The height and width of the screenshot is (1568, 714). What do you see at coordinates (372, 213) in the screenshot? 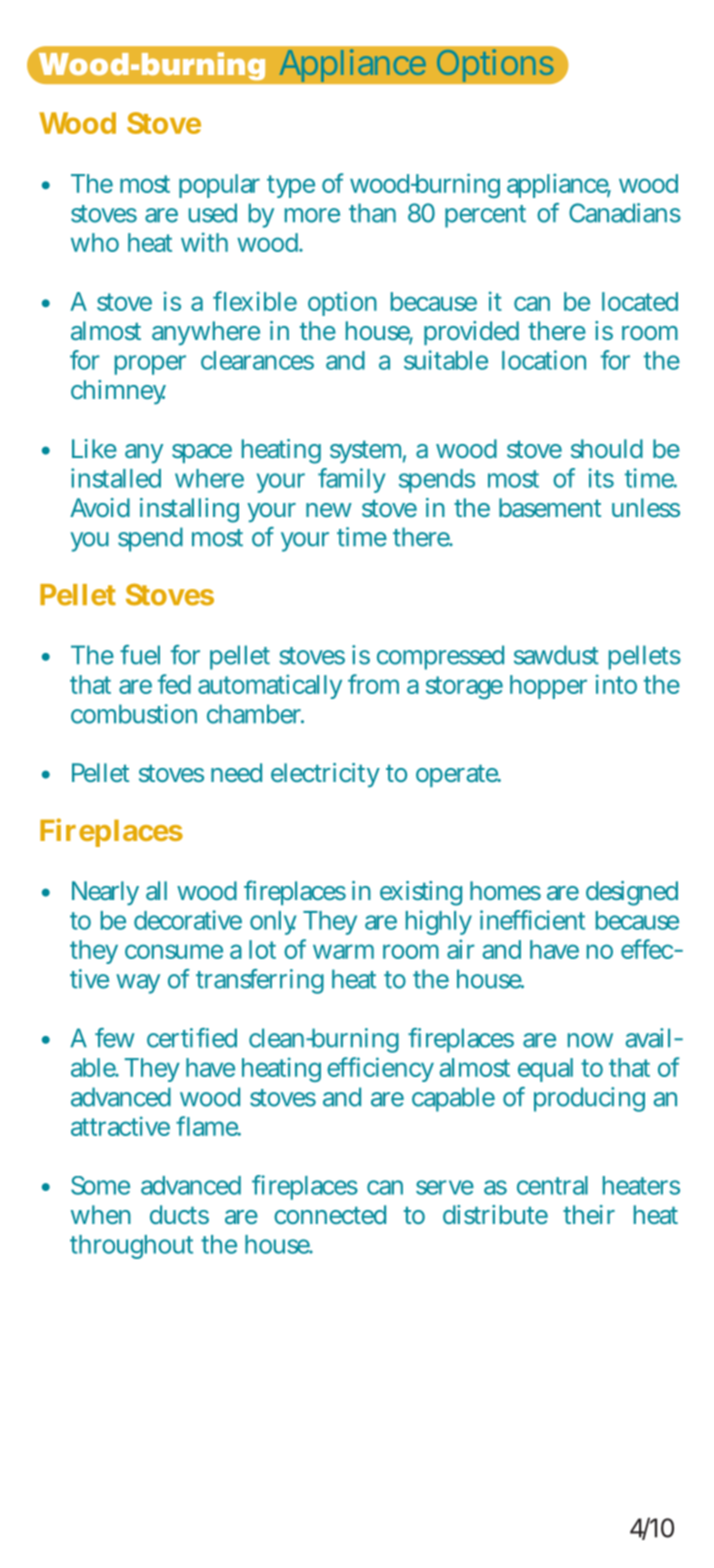
I see `than` at bounding box center [372, 213].
